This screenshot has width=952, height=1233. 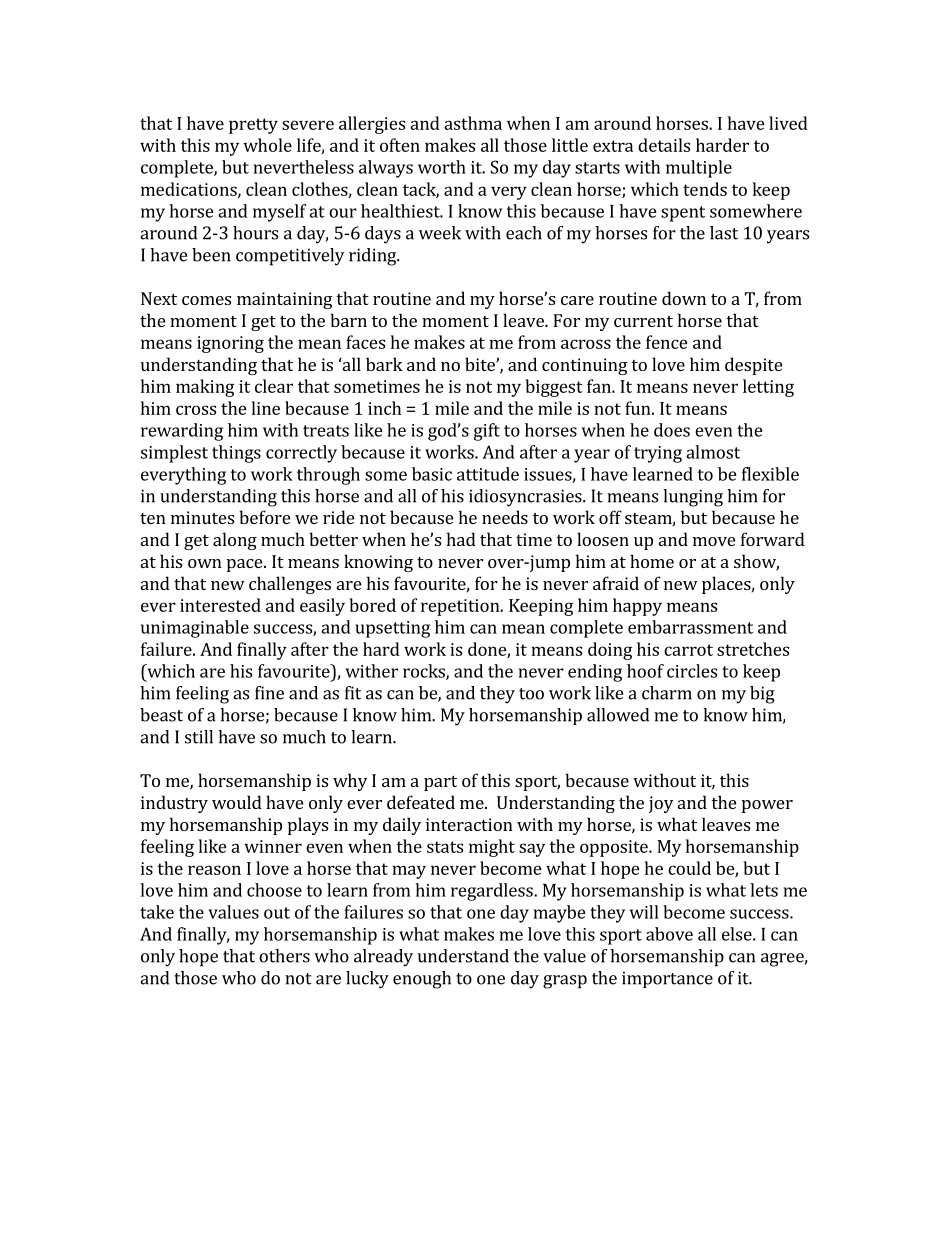 What do you see at coordinates (199, 737) in the screenshot?
I see `still` at bounding box center [199, 737].
